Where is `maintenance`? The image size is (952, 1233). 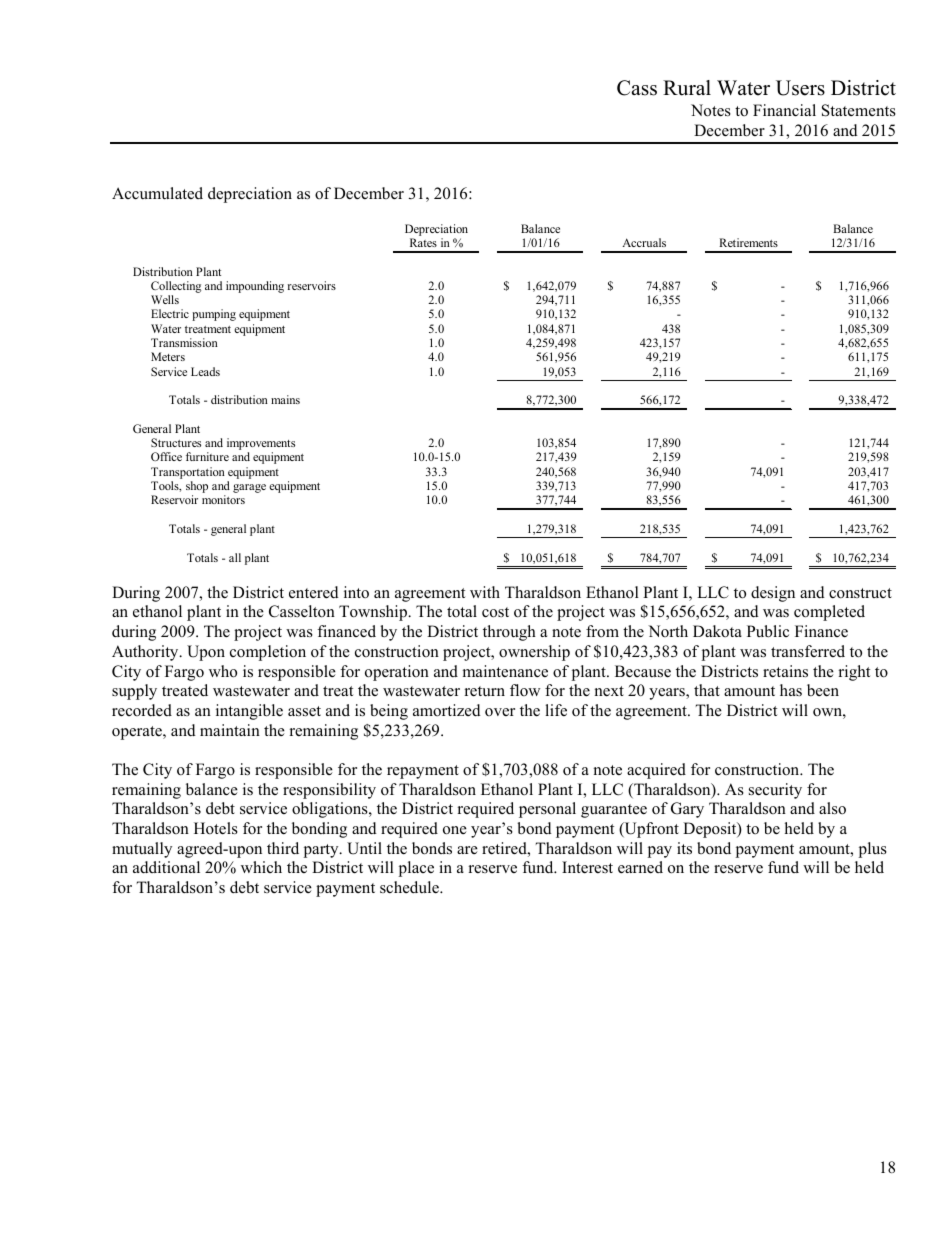 maintenance is located at coordinates (505, 671).
